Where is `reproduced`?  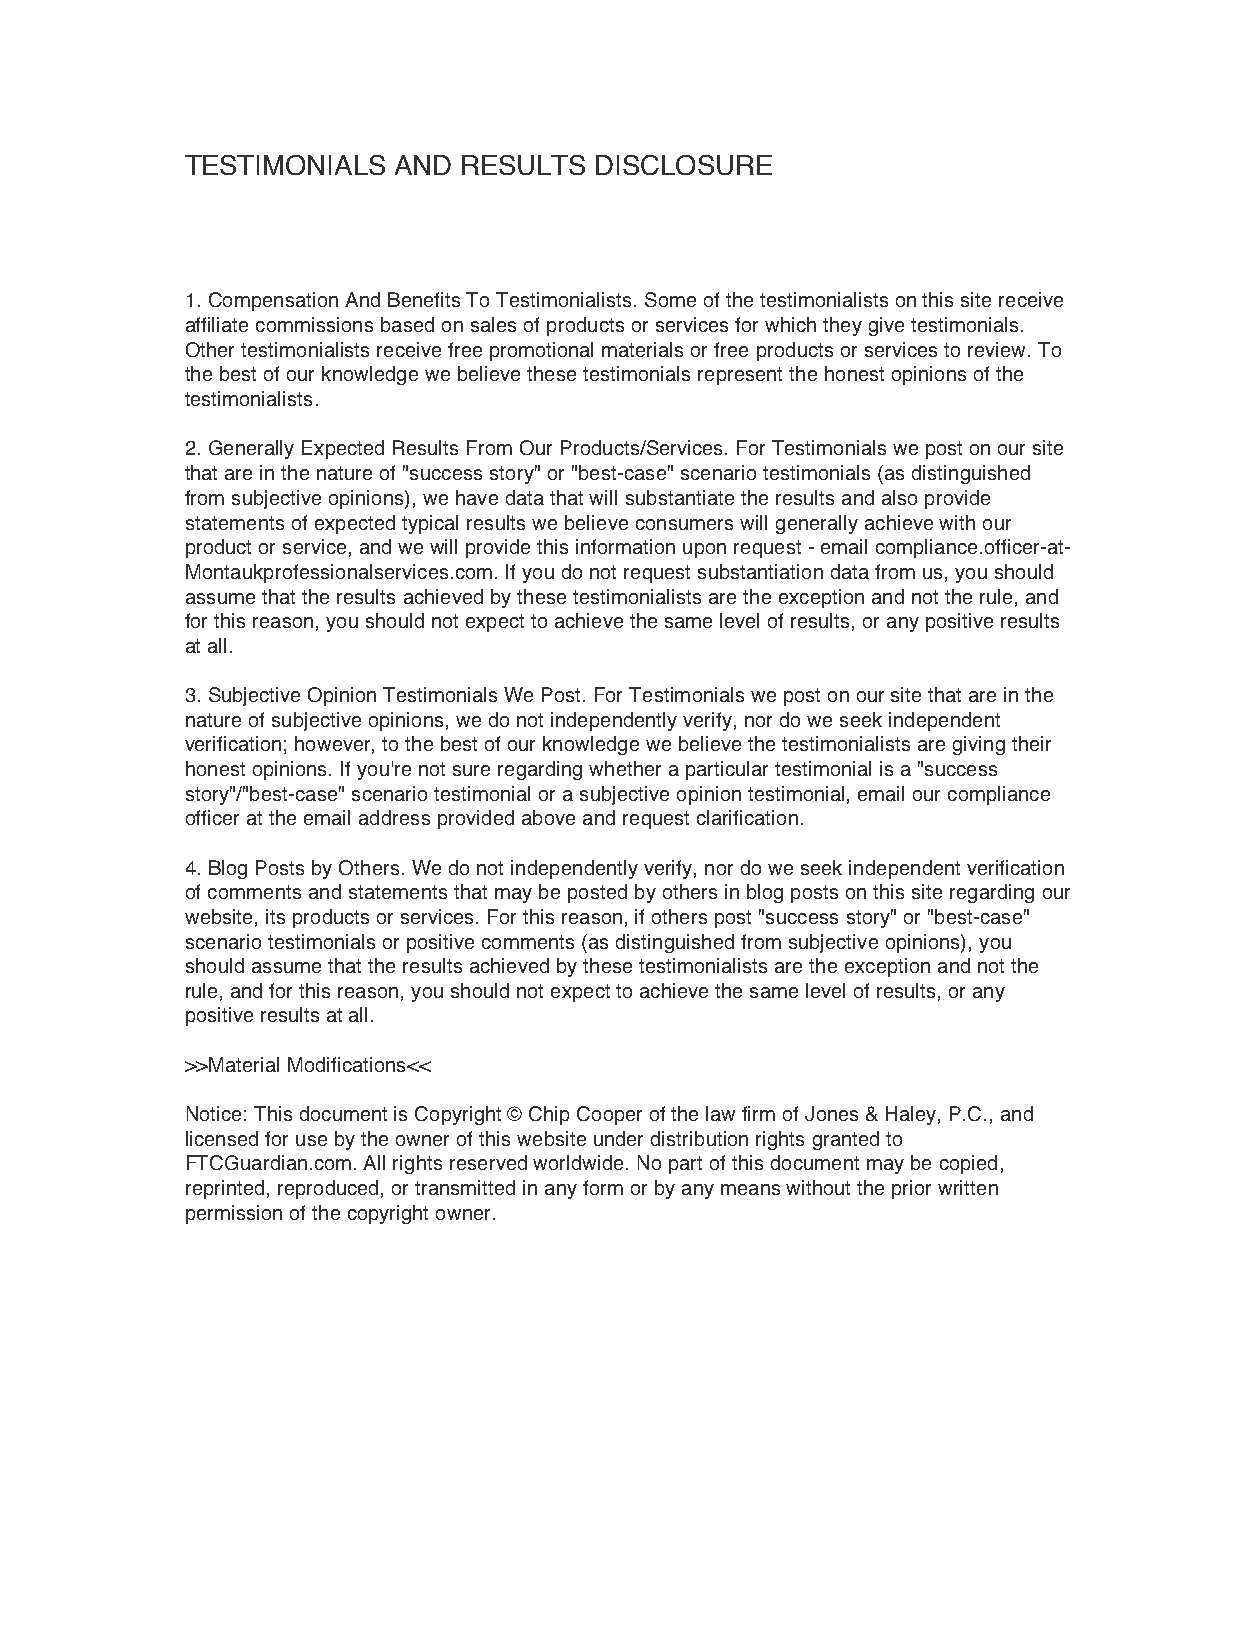 reproduced is located at coordinates (328, 1189).
